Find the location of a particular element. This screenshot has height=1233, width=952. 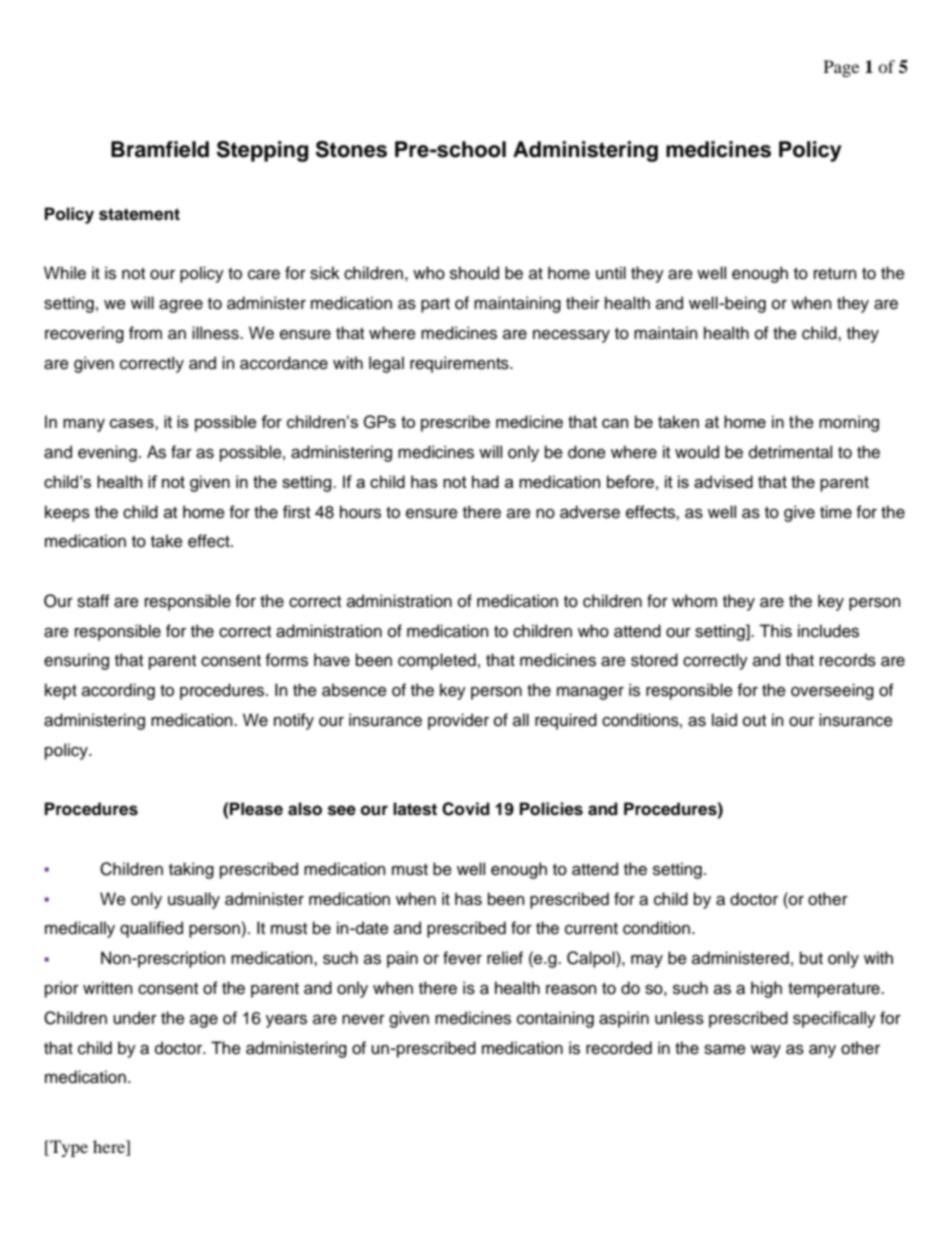

far is located at coordinates (181, 452).
